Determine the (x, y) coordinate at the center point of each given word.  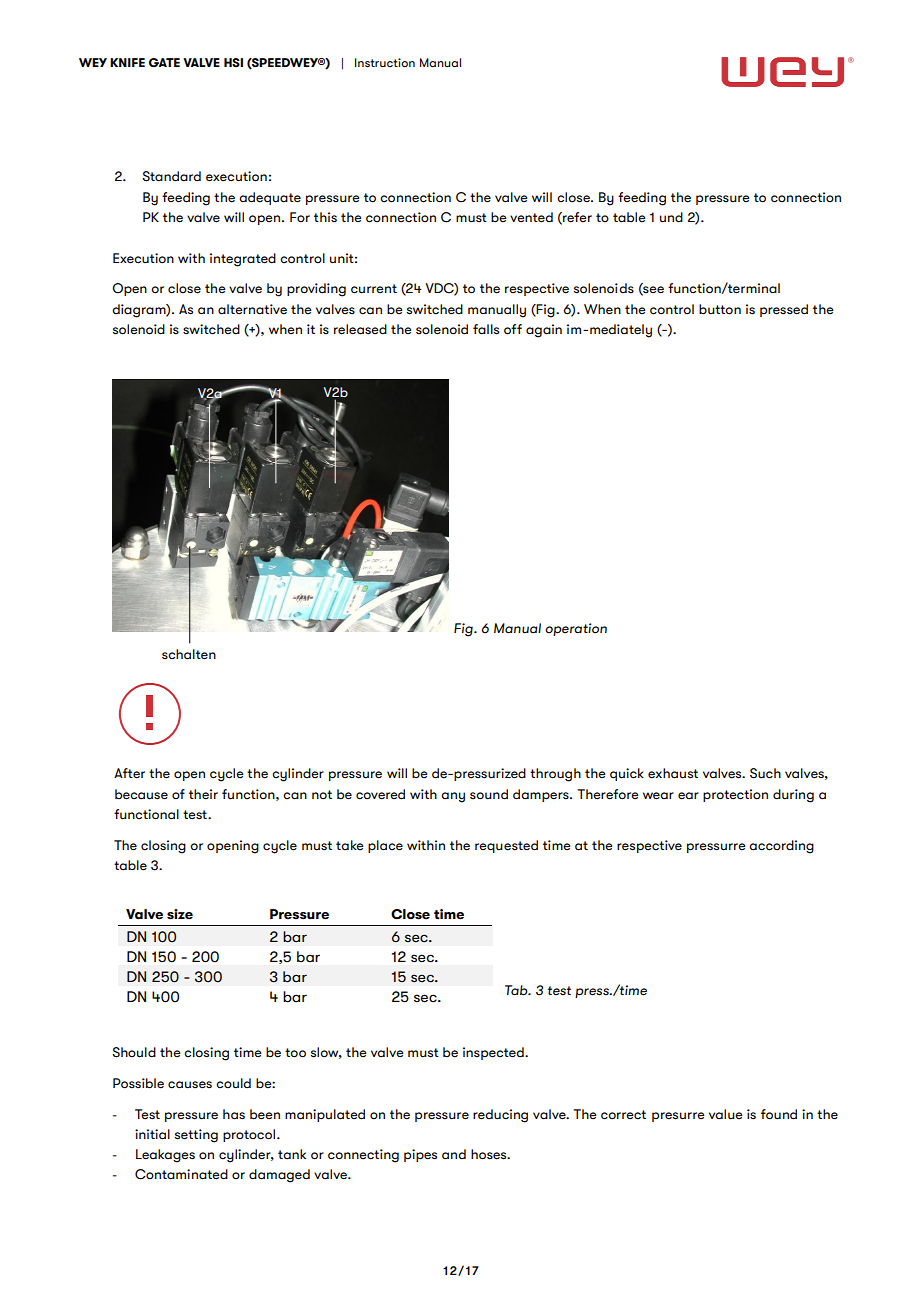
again (544, 331)
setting (196, 1136)
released (360, 329)
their (203, 794)
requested (506, 846)
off (513, 329)
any (453, 797)
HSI (233, 62)
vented (531, 217)
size (180, 914)
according (781, 847)
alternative (252, 309)
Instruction (385, 62)
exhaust (673, 773)
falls (486, 329)
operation (576, 629)
